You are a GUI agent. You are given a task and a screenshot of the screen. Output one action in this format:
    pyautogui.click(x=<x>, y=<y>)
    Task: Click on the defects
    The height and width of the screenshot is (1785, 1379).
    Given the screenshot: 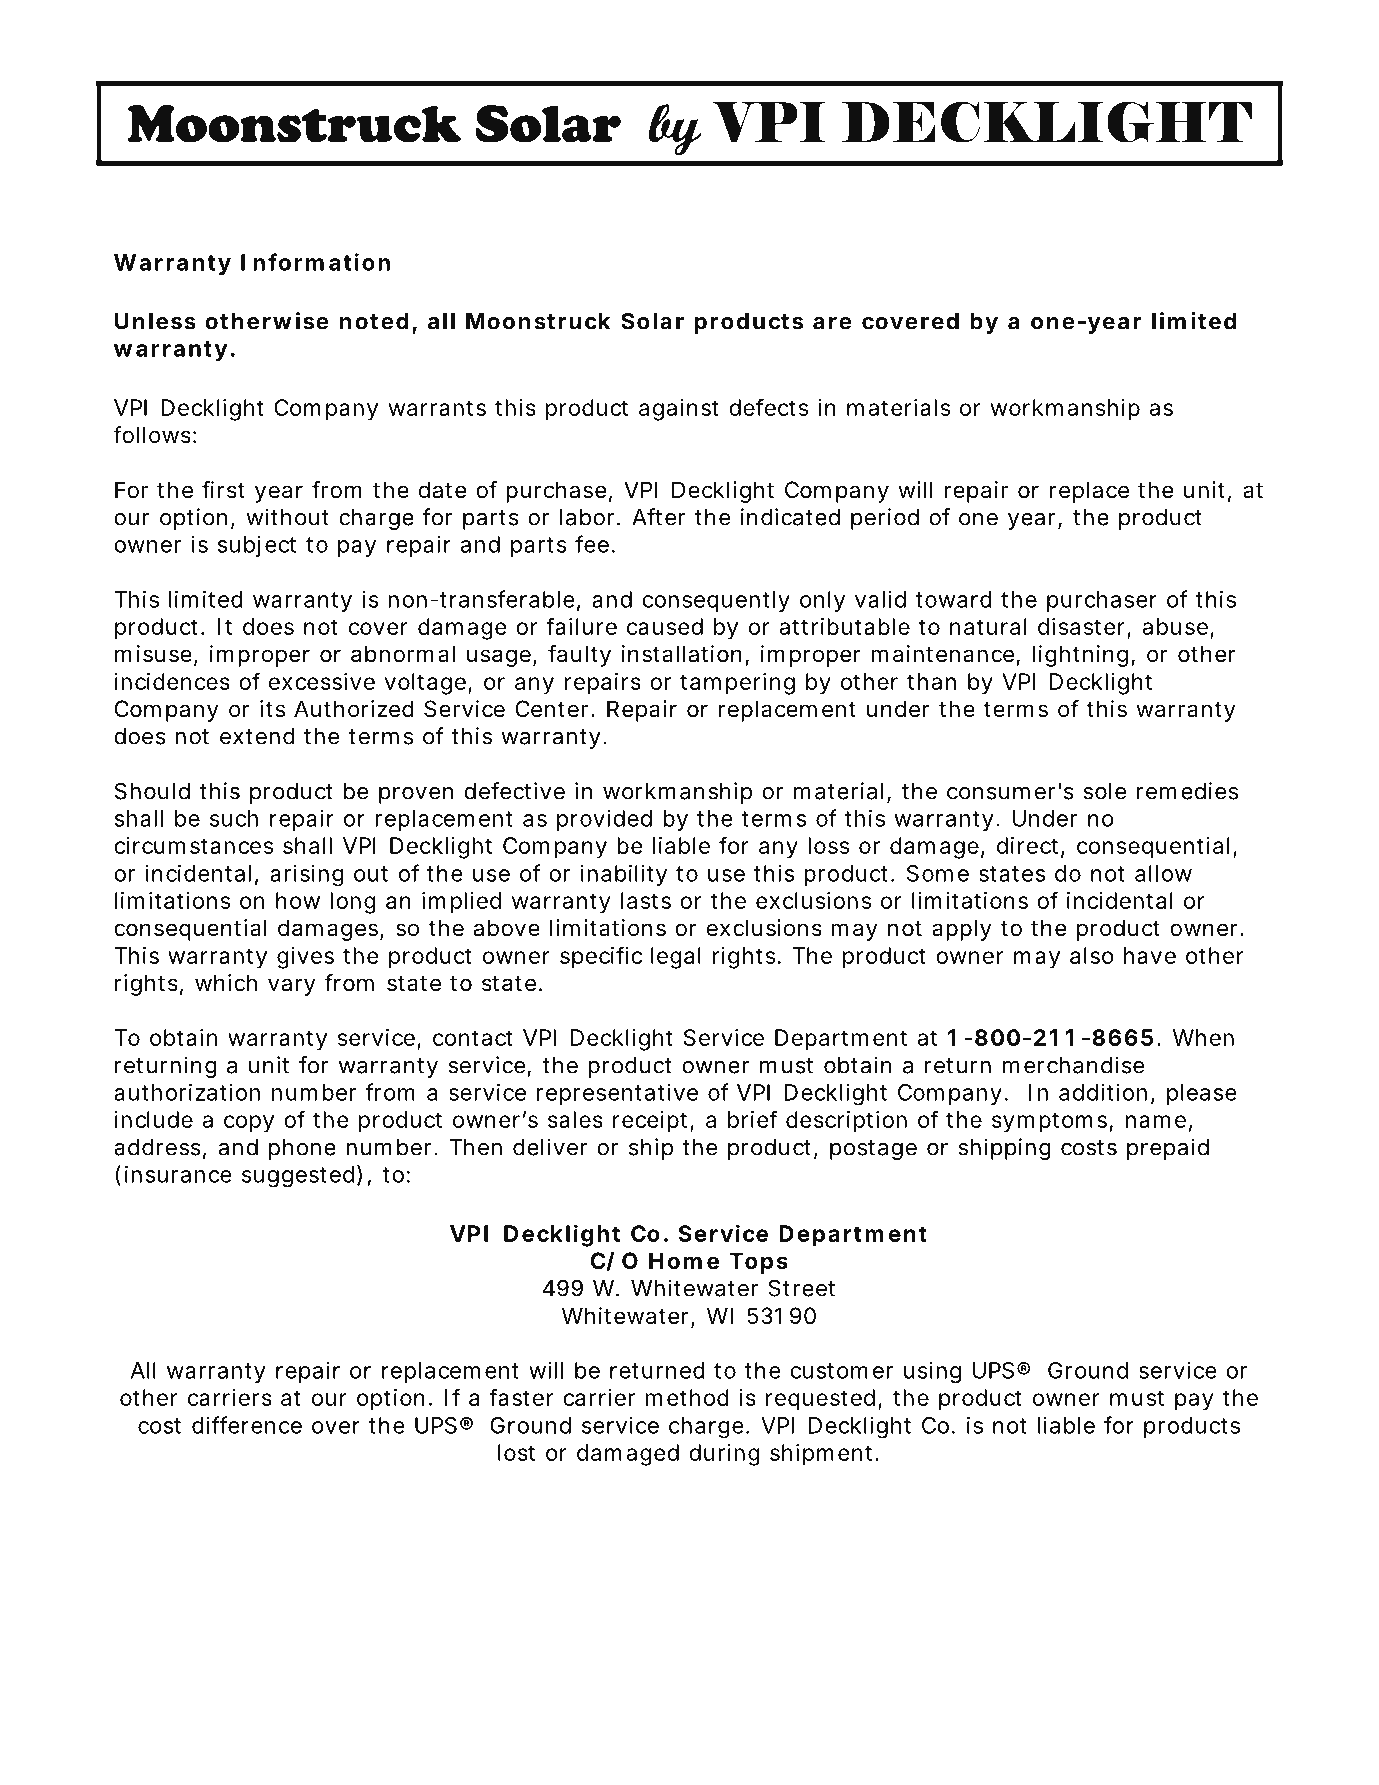 What is the action you would take?
    pyautogui.click(x=768, y=407)
